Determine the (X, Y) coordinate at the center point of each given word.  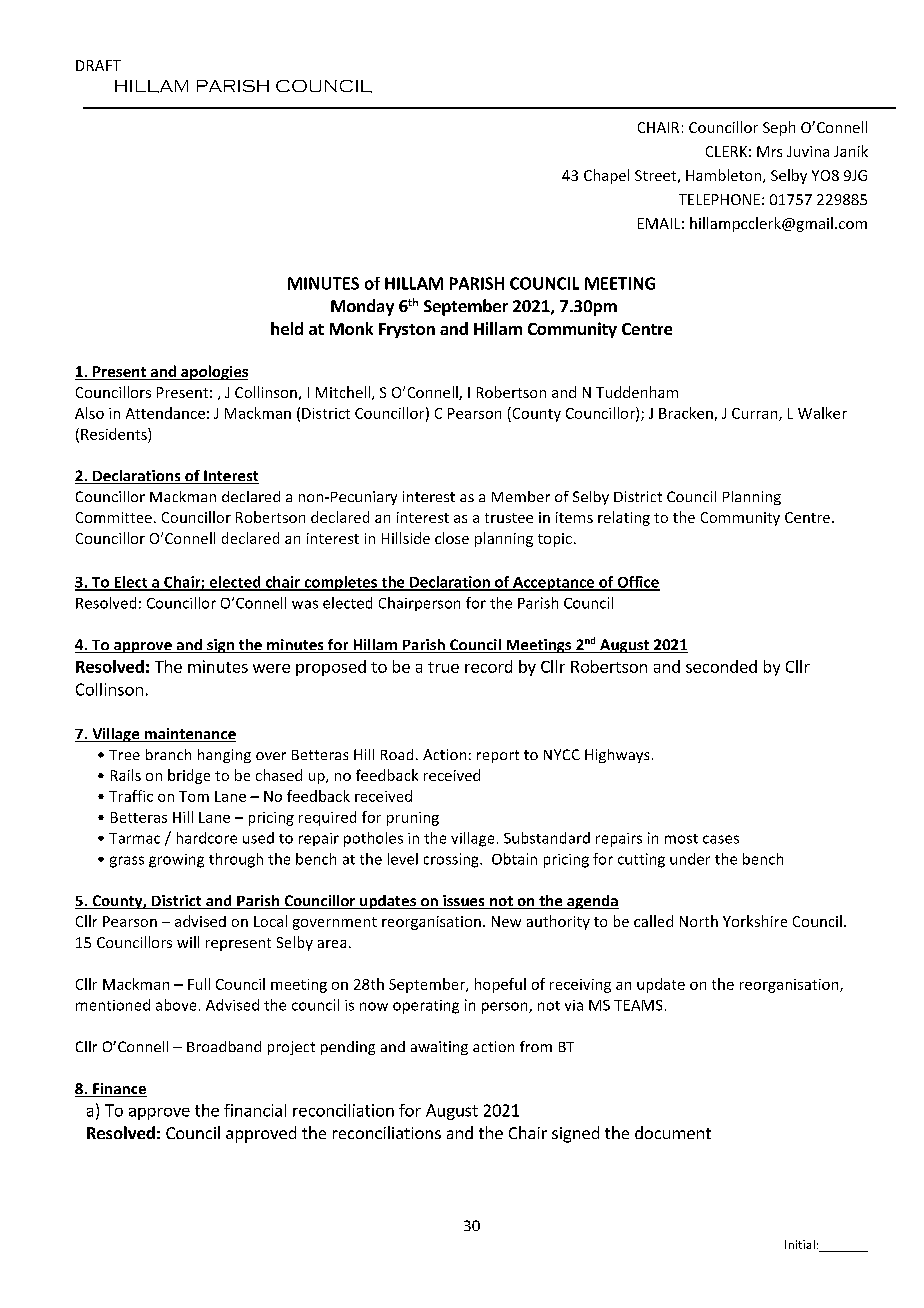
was (305, 604)
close (452, 538)
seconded (721, 666)
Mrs (769, 151)
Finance (119, 1090)
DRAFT (98, 65)
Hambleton (725, 176)
